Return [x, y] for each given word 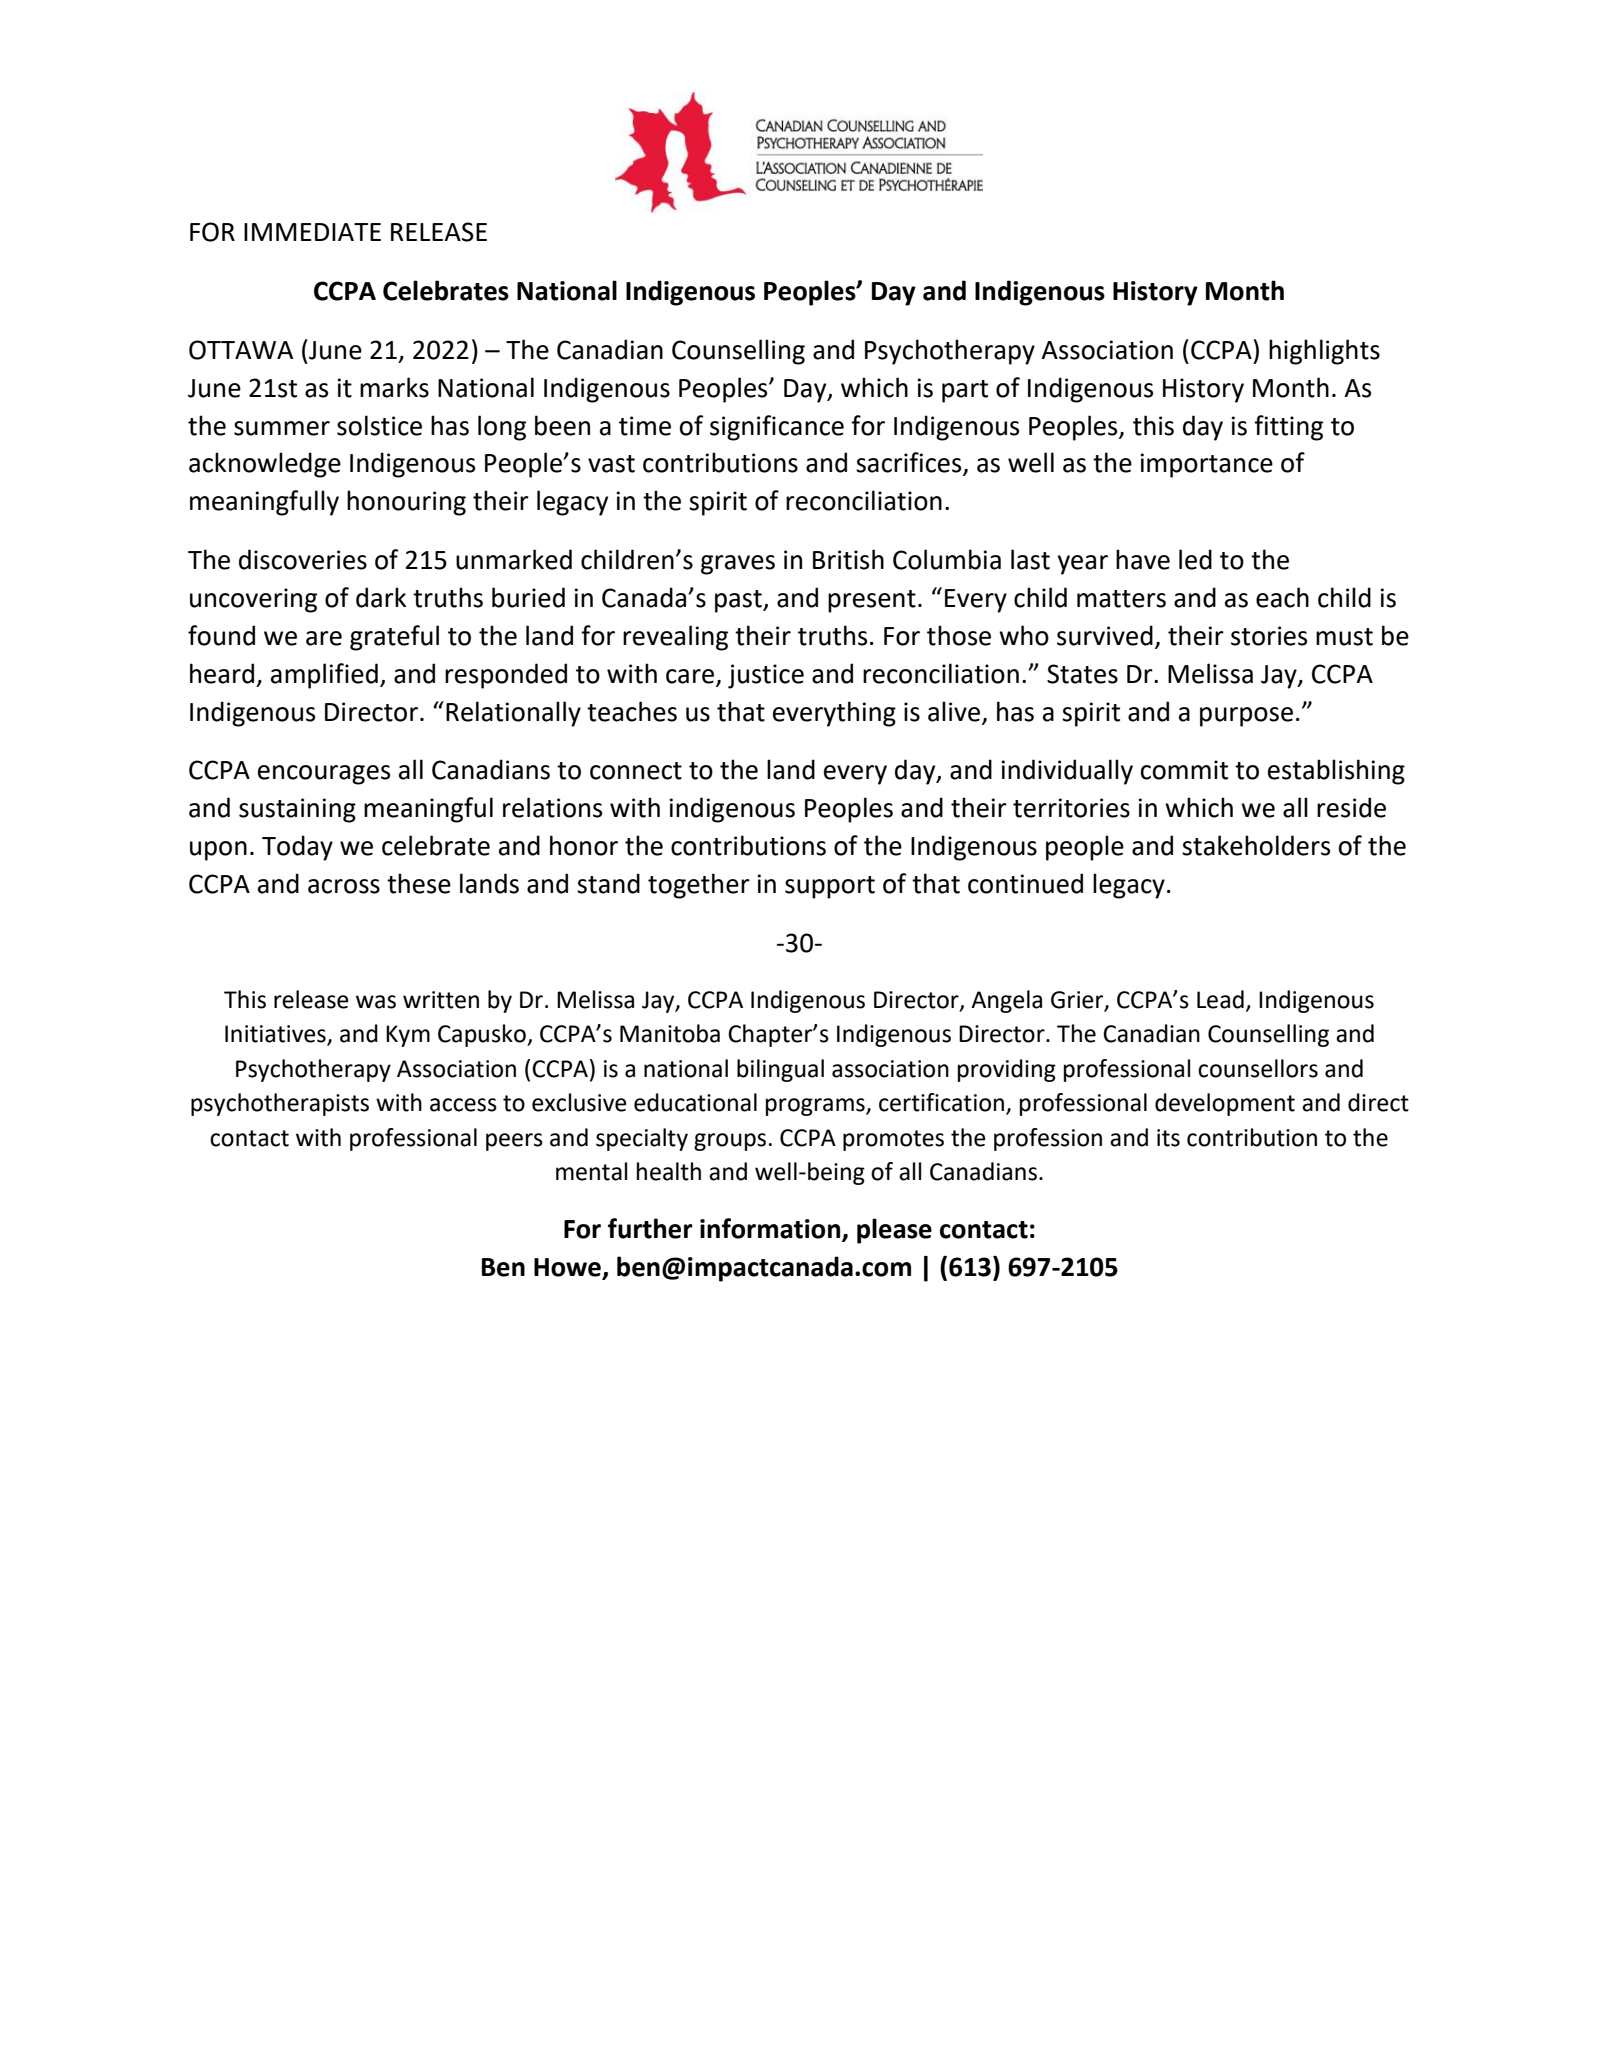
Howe [567, 1267]
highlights [1324, 352]
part [965, 391]
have [1143, 559]
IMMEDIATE [312, 232]
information [771, 1229]
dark [381, 597]
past [739, 601]
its [1168, 1138]
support [830, 887]
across [344, 886]
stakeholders [1256, 845]
